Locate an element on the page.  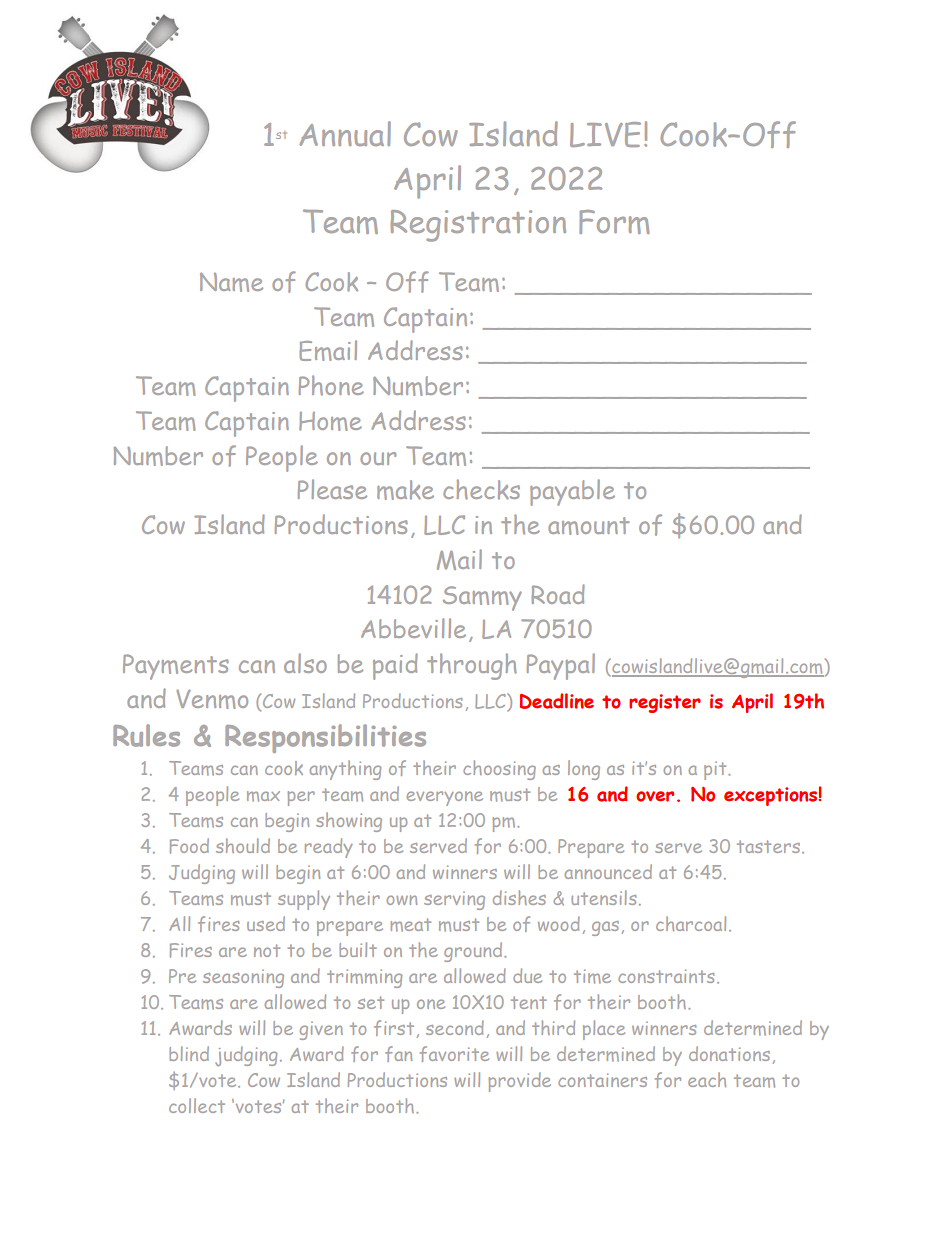
pit is located at coordinates (716, 771).
